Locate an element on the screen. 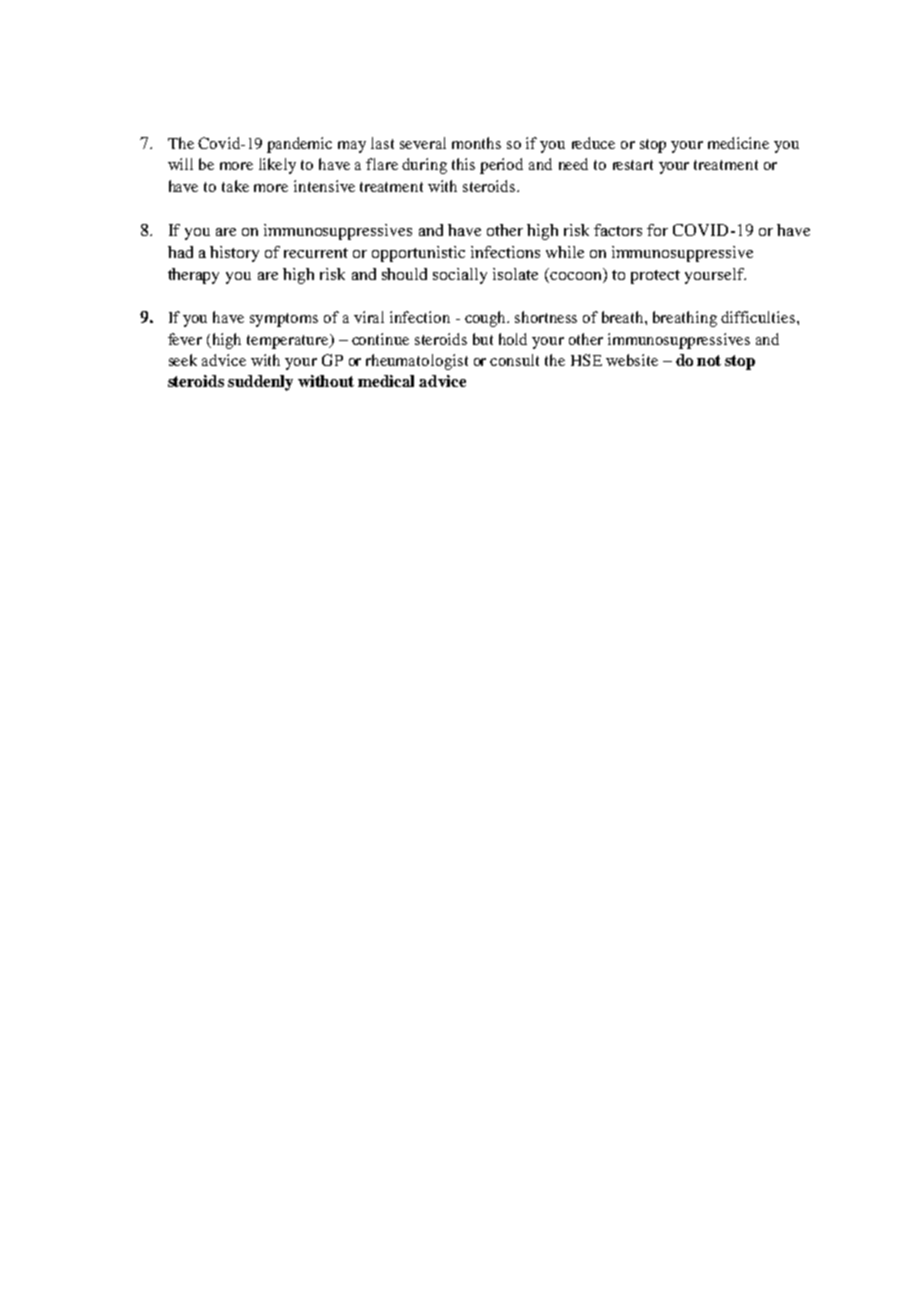 This screenshot has height=1308, width=924. protect is located at coordinates (655, 277).
